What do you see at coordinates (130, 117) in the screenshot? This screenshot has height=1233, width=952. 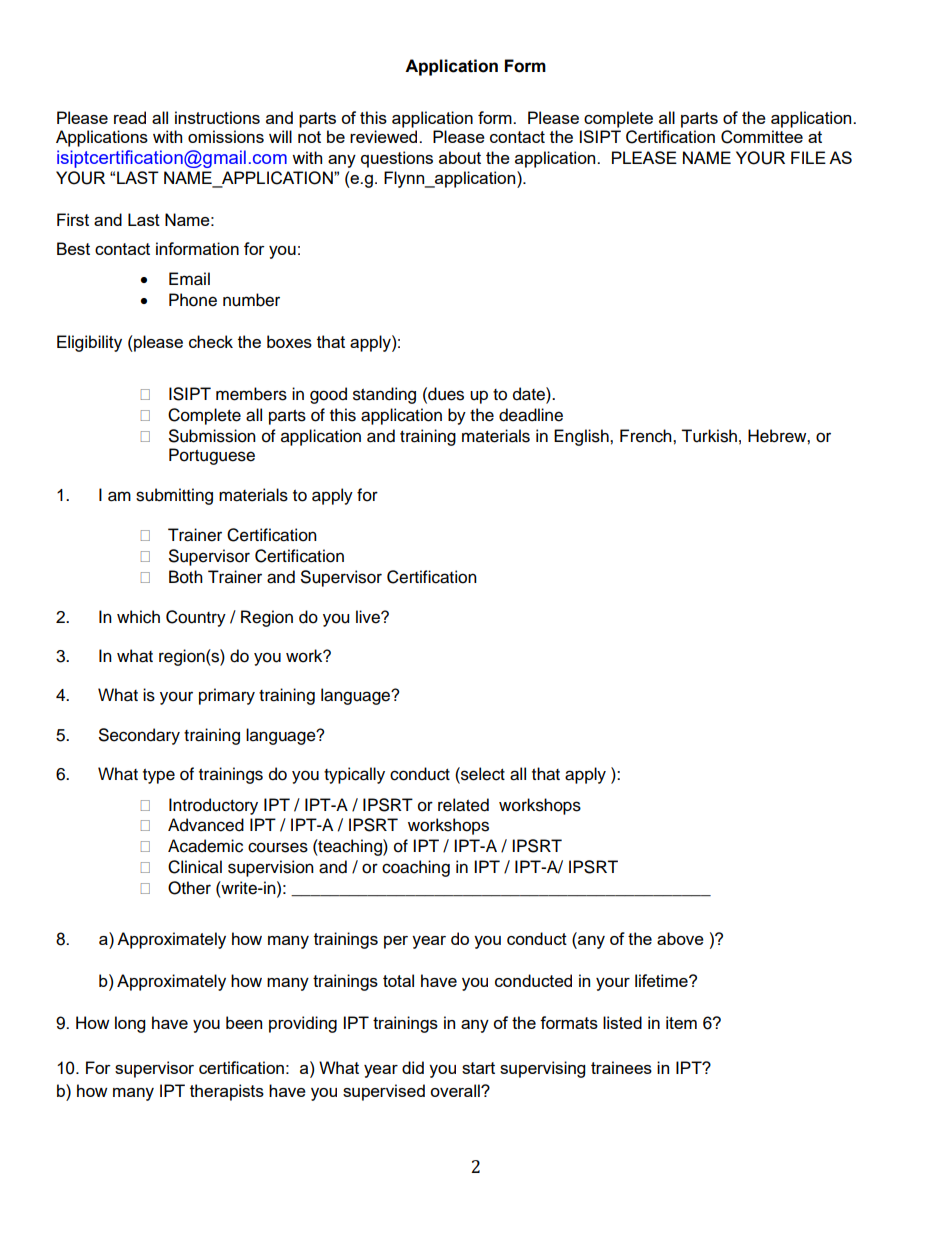 I see `read` at bounding box center [130, 117].
